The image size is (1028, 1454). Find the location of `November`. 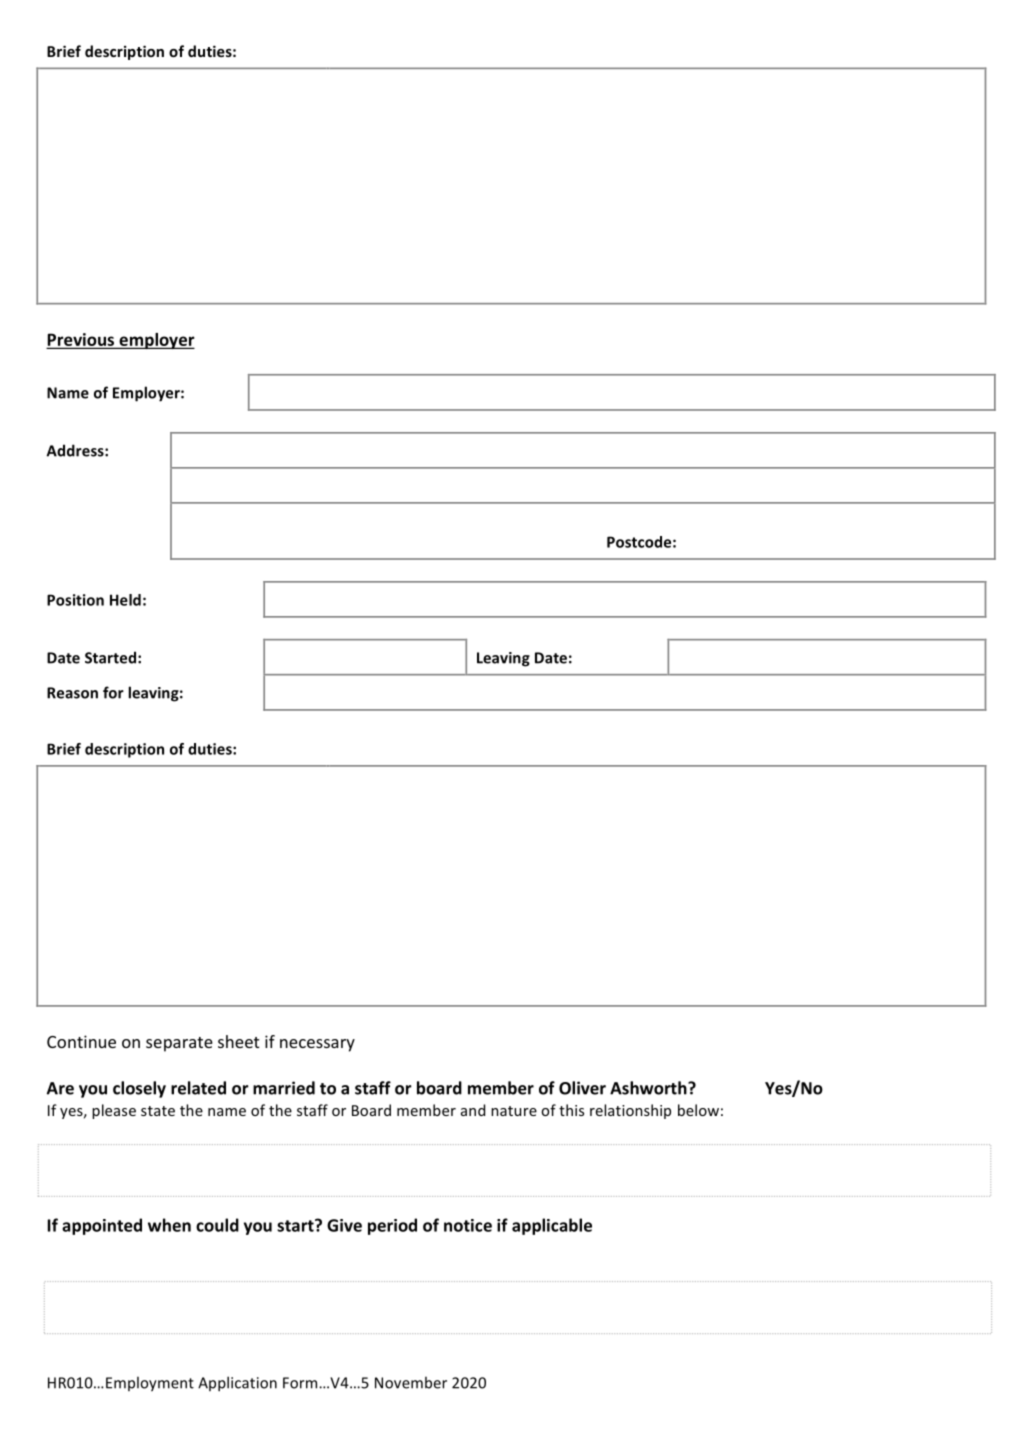

November is located at coordinates (411, 1382).
